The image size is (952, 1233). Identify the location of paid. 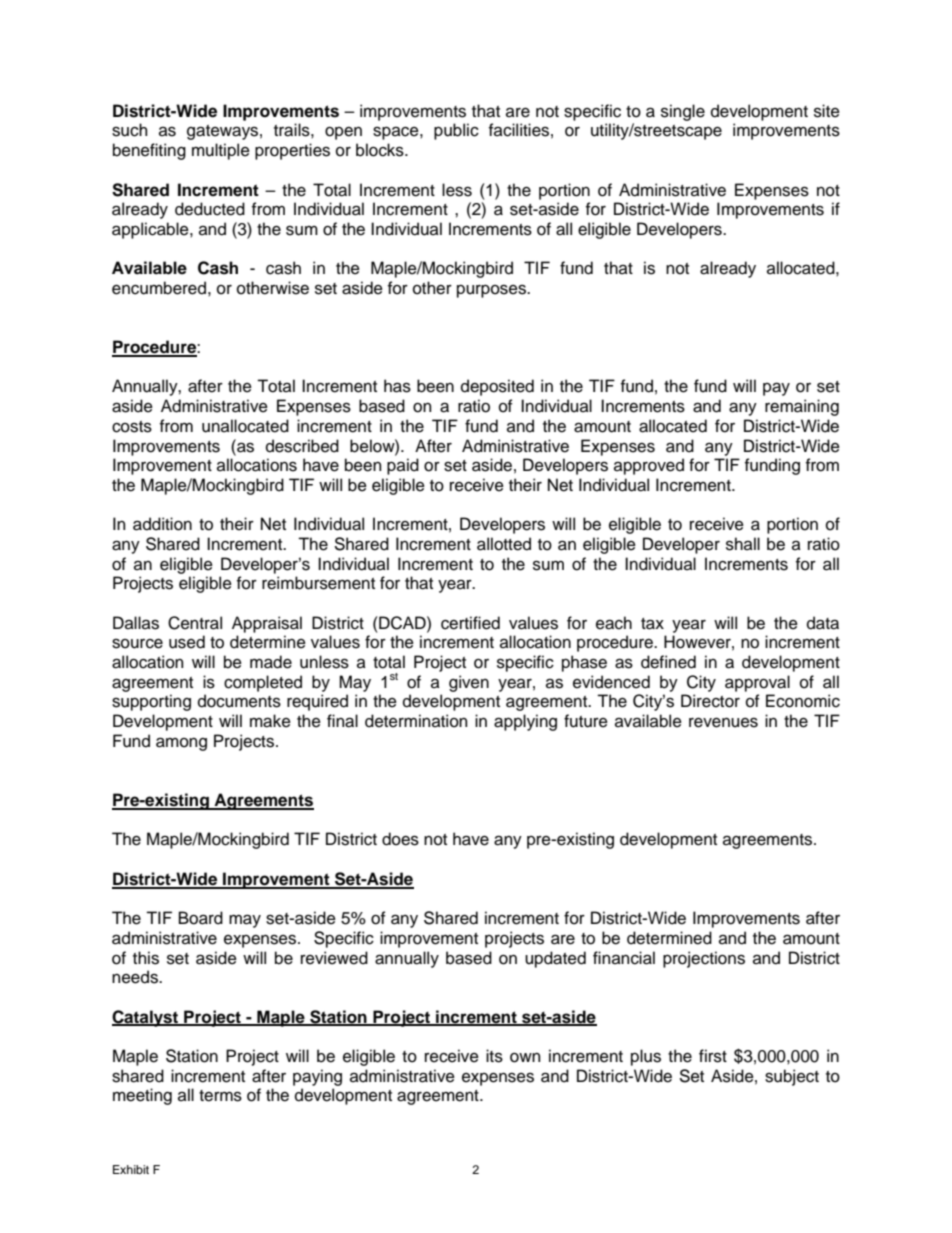
(403, 466).
